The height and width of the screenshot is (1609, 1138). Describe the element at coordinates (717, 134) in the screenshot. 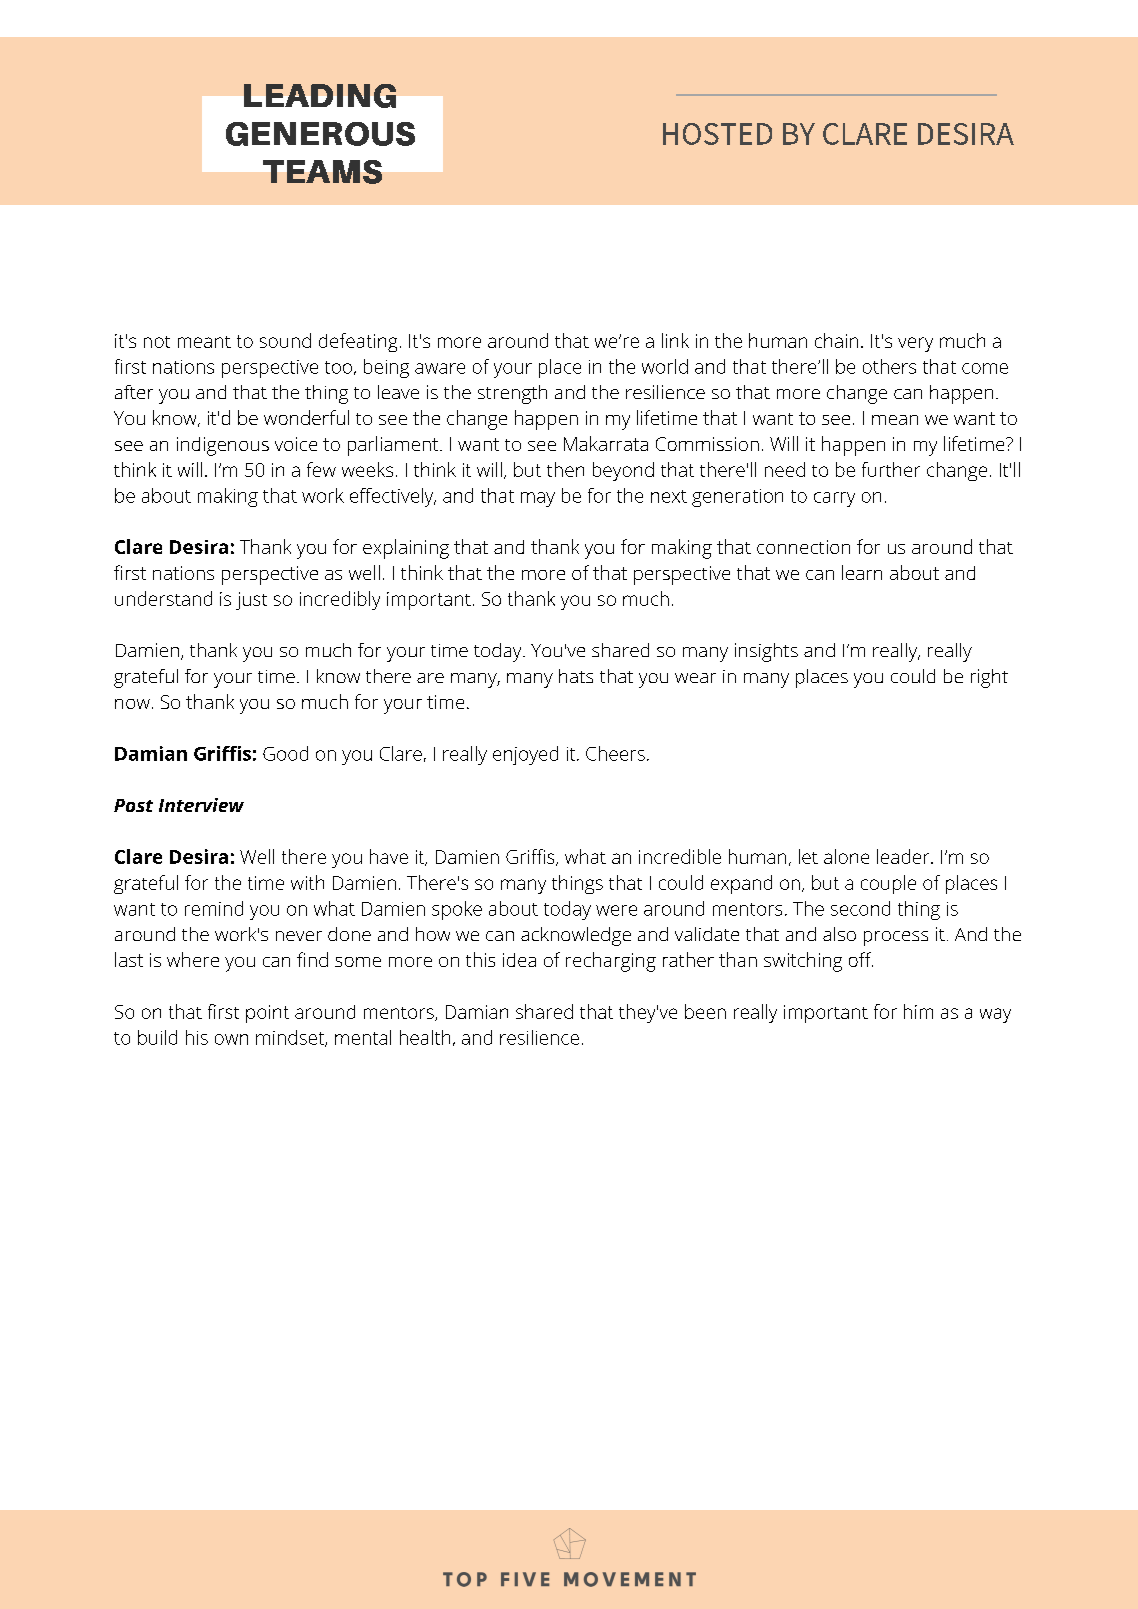

I see `HOSTED` at that location.
